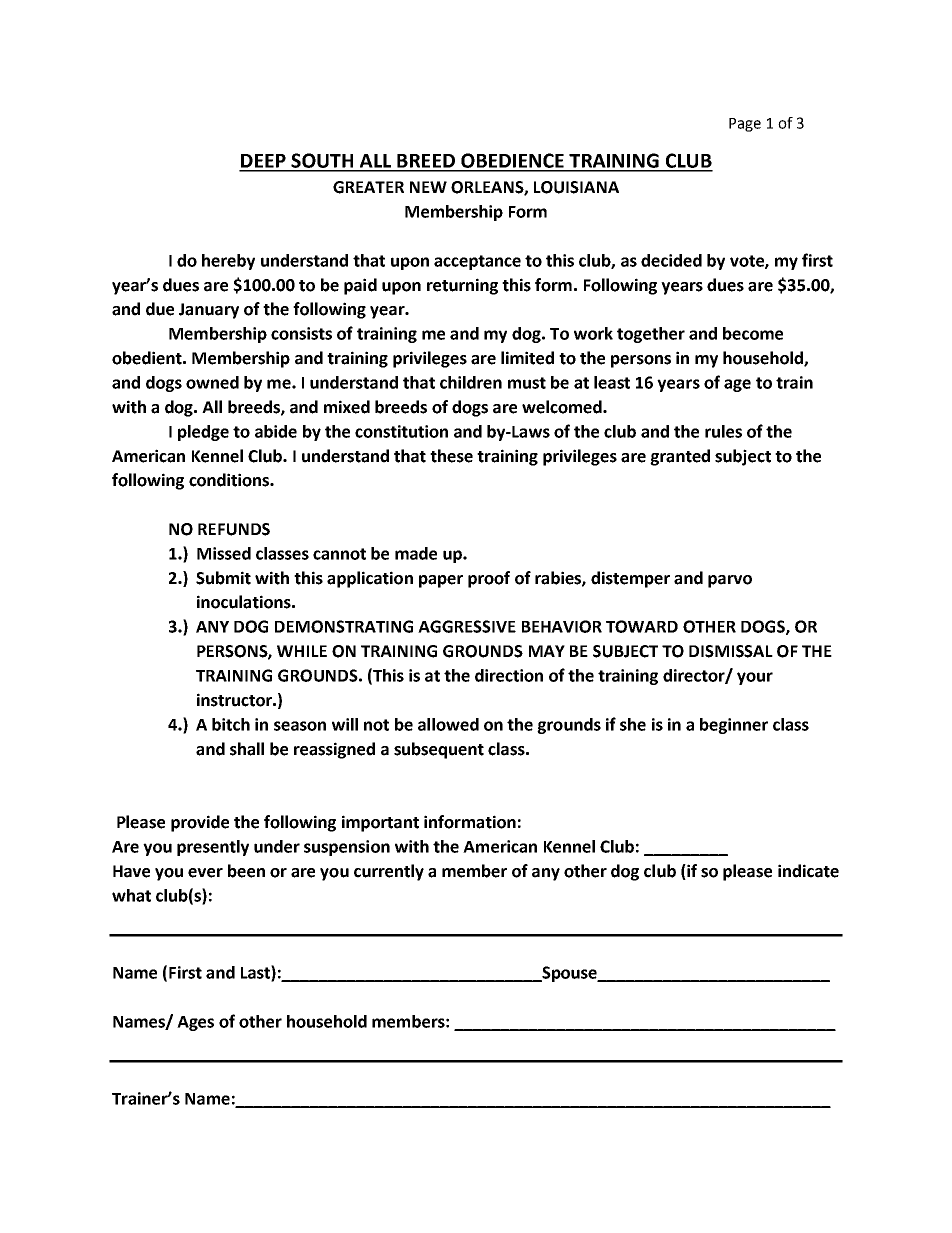  What do you see at coordinates (247, 749) in the screenshot?
I see `shall` at bounding box center [247, 749].
